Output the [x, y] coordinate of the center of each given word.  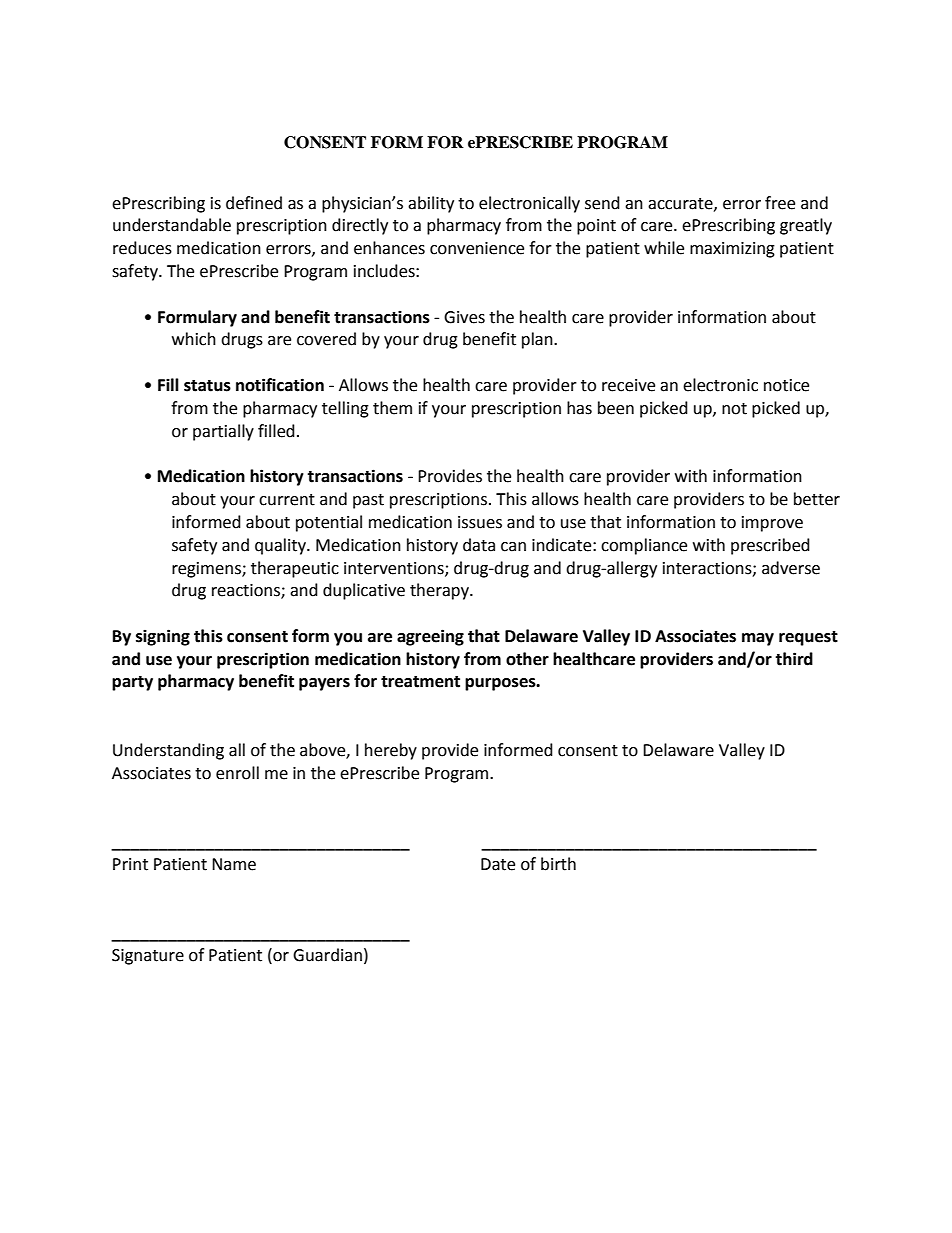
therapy [440, 591]
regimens [207, 570]
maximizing [732, 250]
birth [558, 864]
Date [498, 864]
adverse [791, 568]
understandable [172, 225]
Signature [148, 957]
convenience [477, 248]
